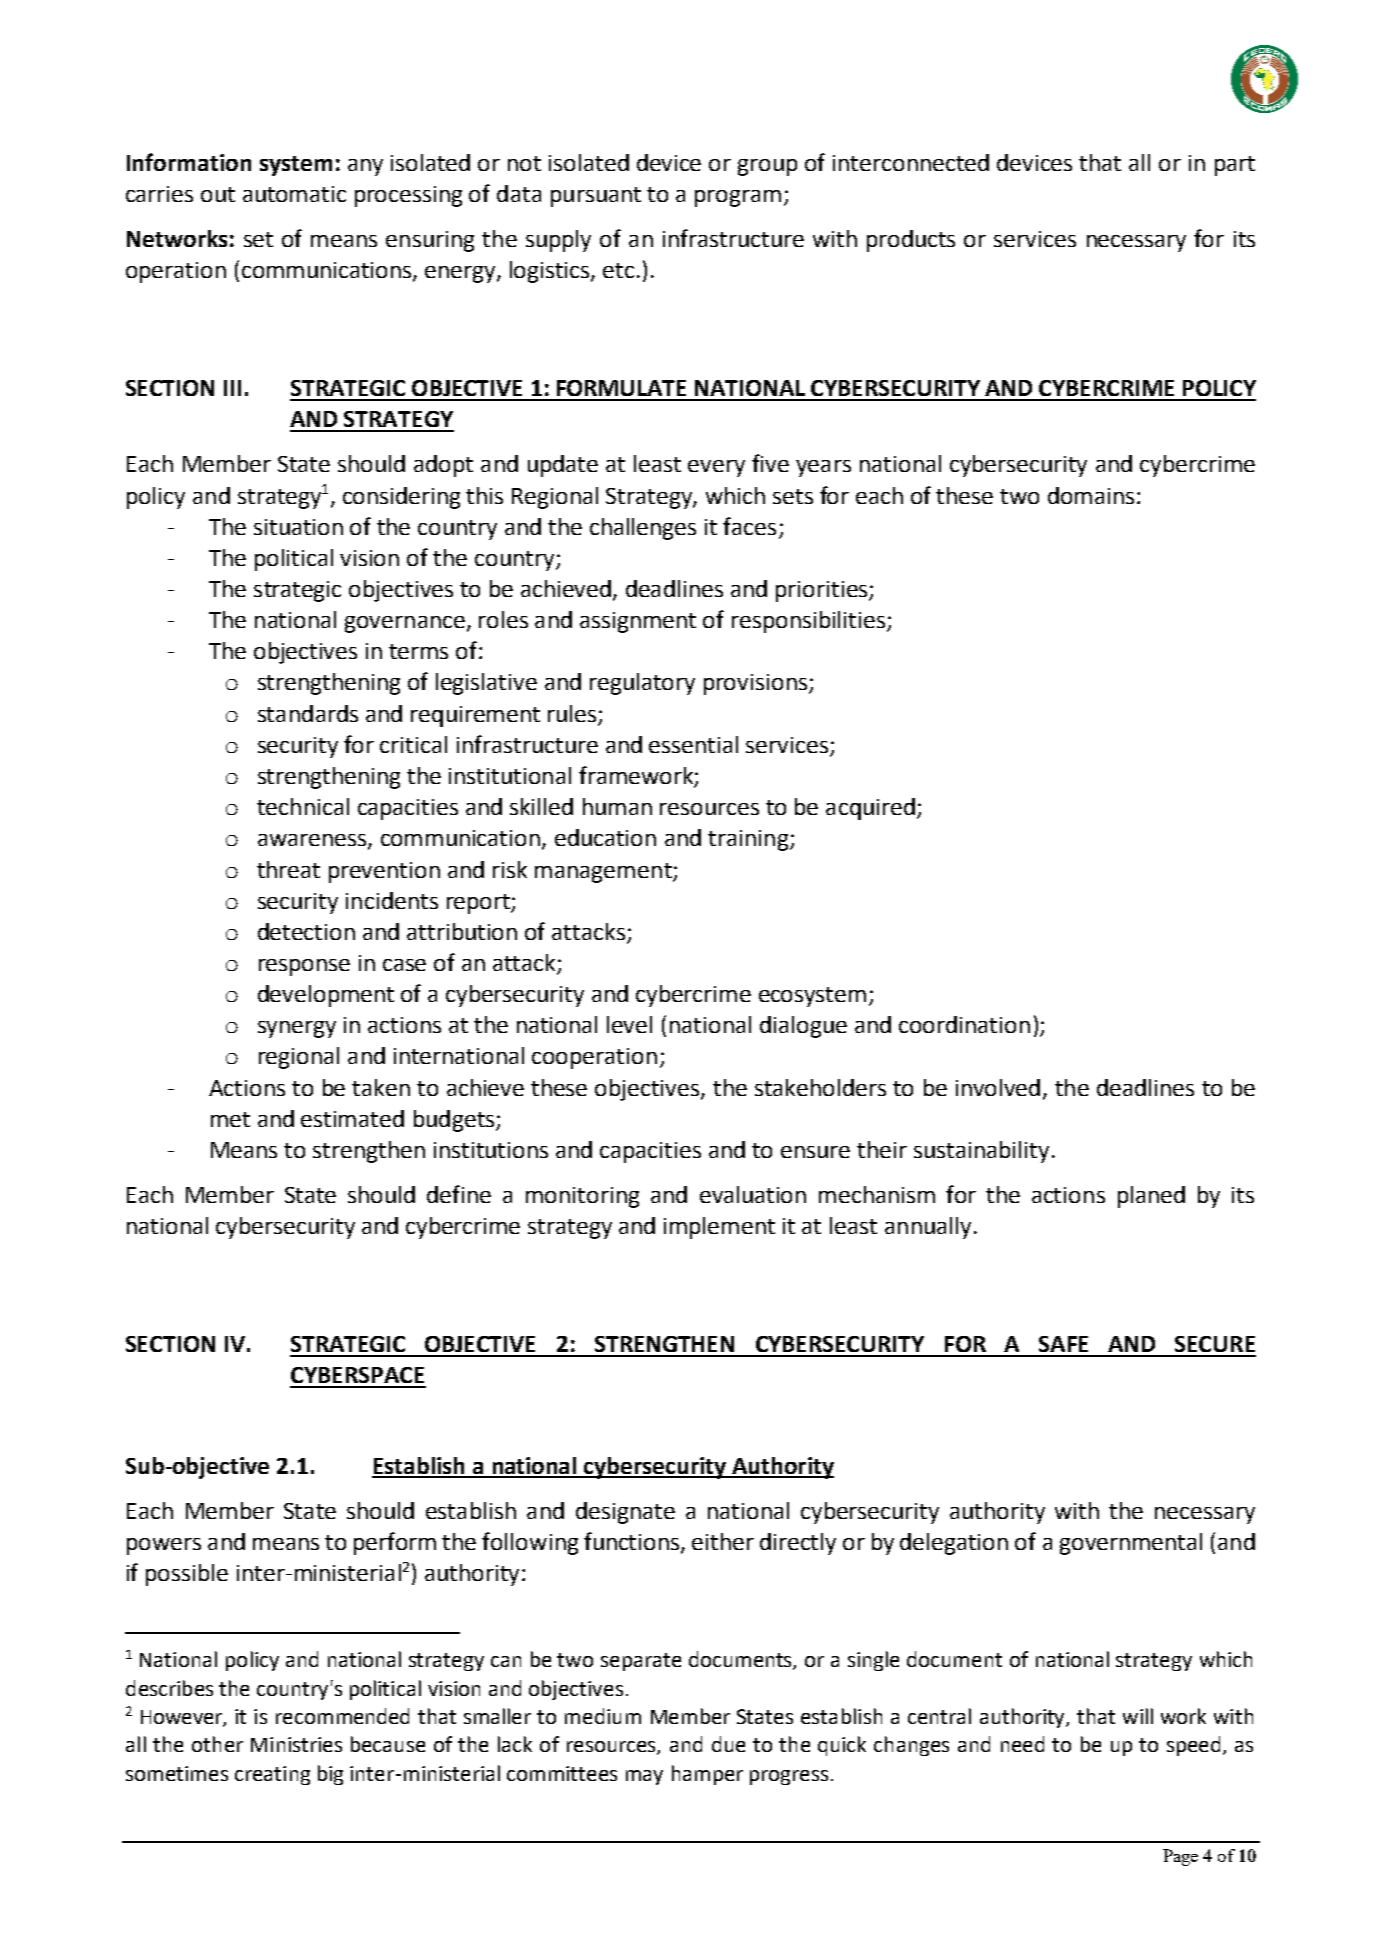 This screenshot has height=1954, width=1381. What do you see at coordinates (625, 1513) in the screenshot?
I see `designate` at bounding box center [625, 1513].
